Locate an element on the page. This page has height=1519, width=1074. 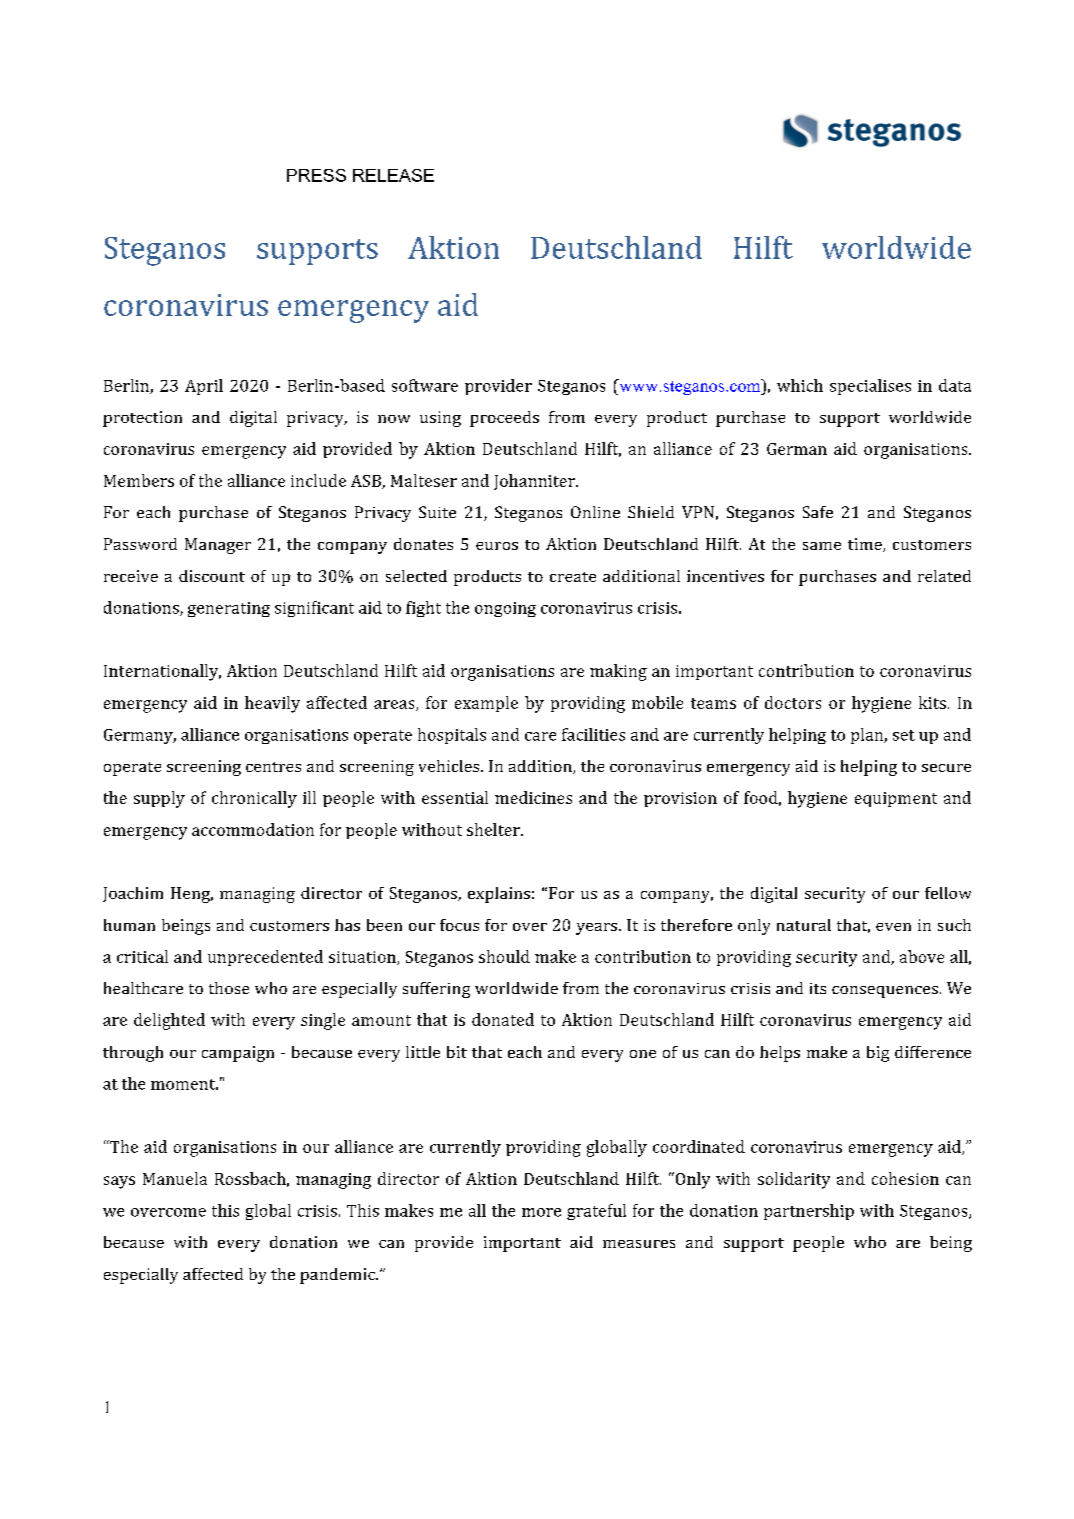
PRESS is located at coordinates (316, 175).
